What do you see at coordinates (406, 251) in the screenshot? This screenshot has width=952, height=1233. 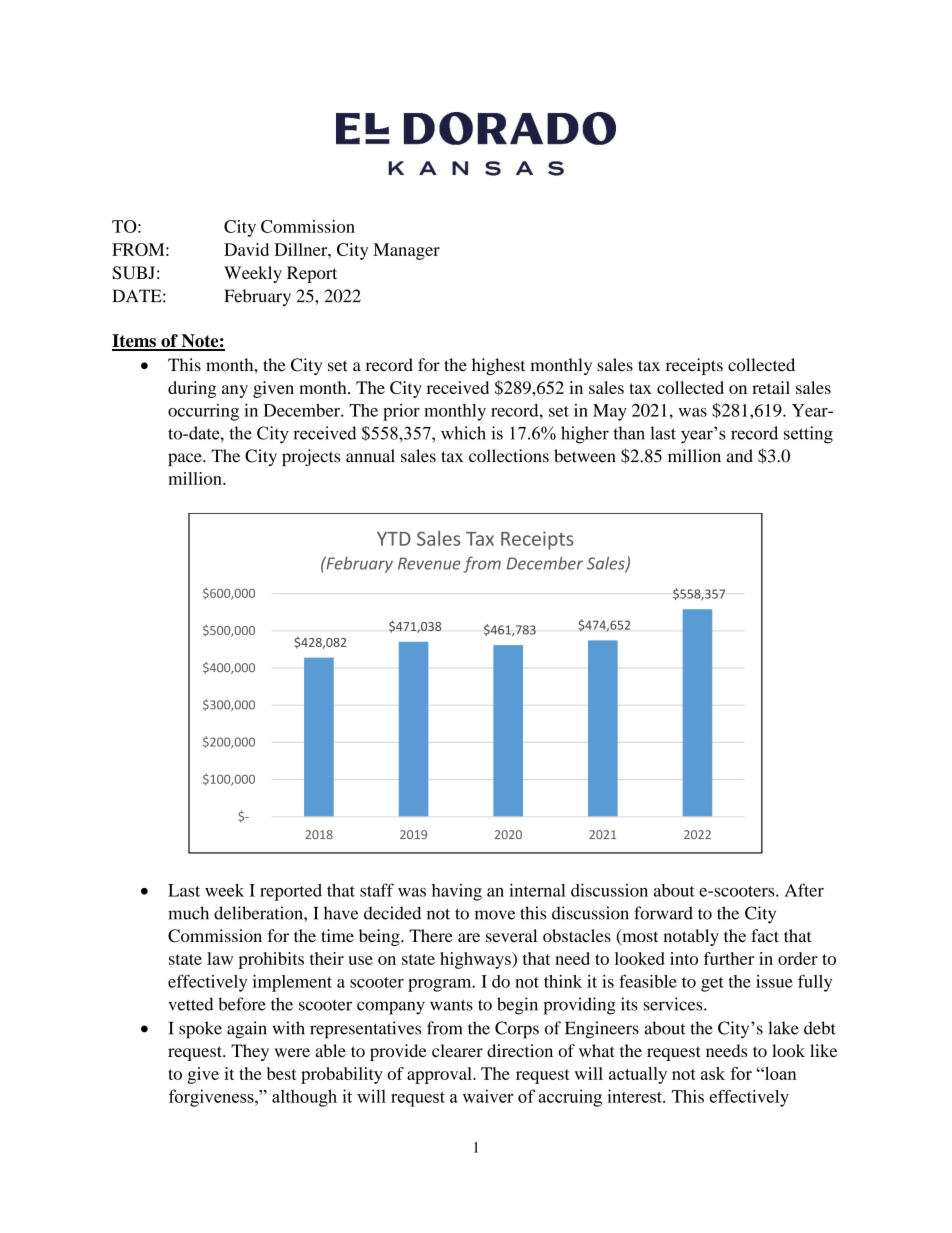 I see `Manager` at bounding box center [406, 251].
